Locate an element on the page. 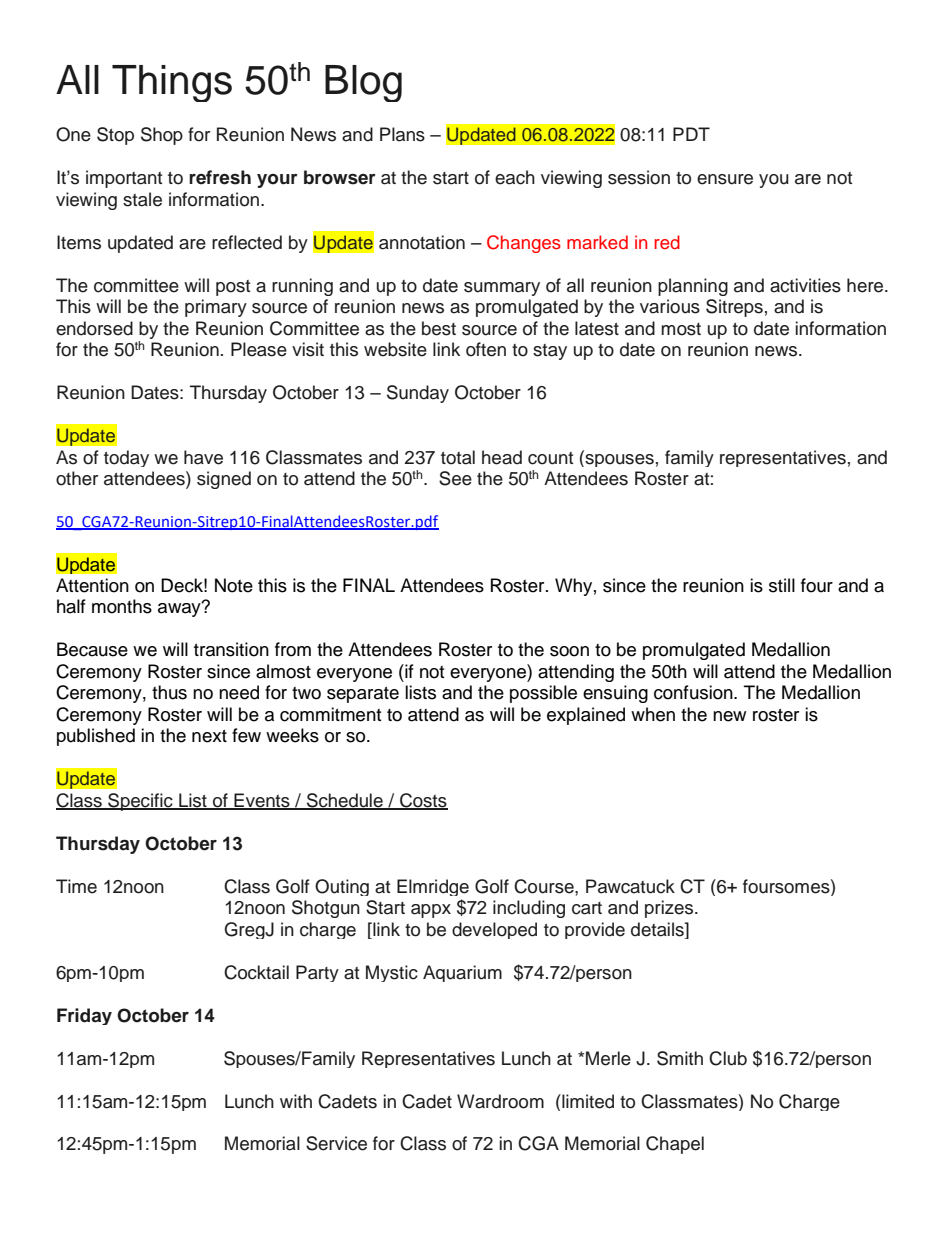 This page has width=952, height=1233. soon is located at coordinates (569, 651).
